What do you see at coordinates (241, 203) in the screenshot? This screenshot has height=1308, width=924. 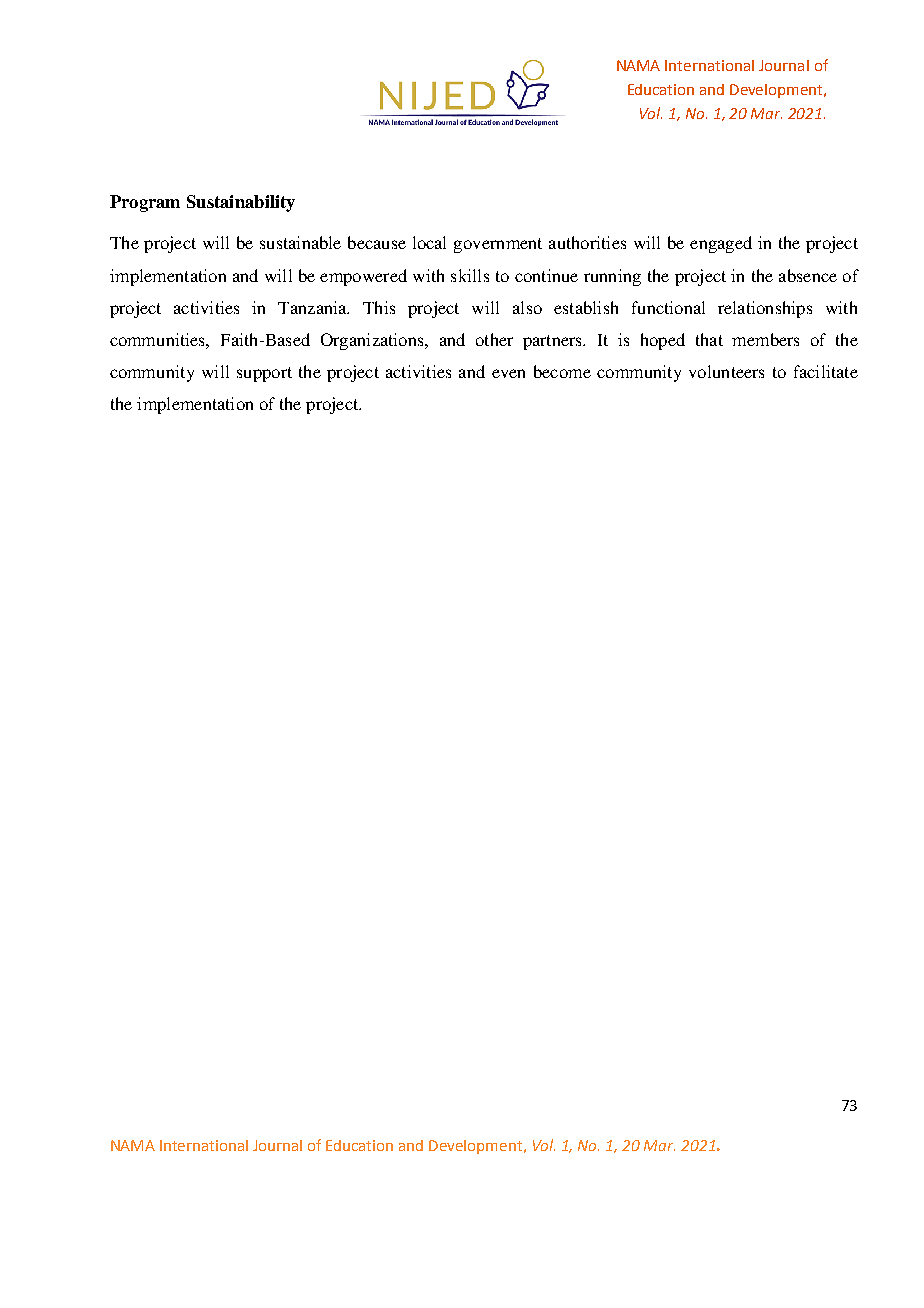 I see `Sustainability` at bounding box center [241, 203].
